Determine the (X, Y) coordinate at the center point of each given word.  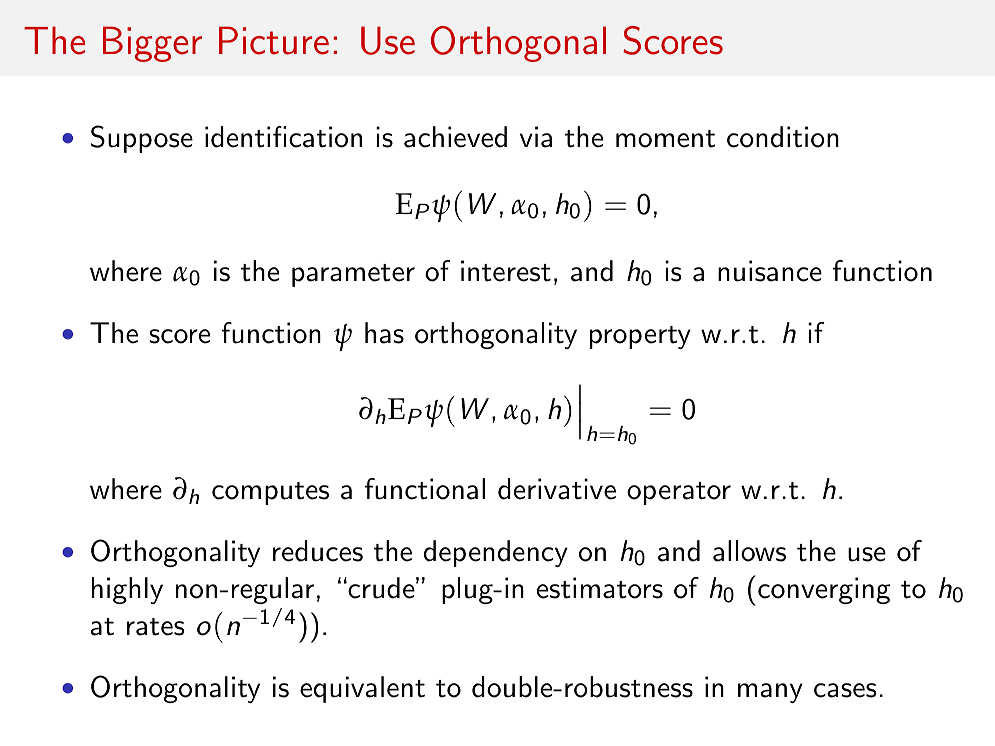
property (640, 337)
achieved (455, 137)
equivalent (362, 689)
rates (156, 627)
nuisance (770, 271)
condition (783, 137)
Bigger (152, 44)
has (384, 333)
